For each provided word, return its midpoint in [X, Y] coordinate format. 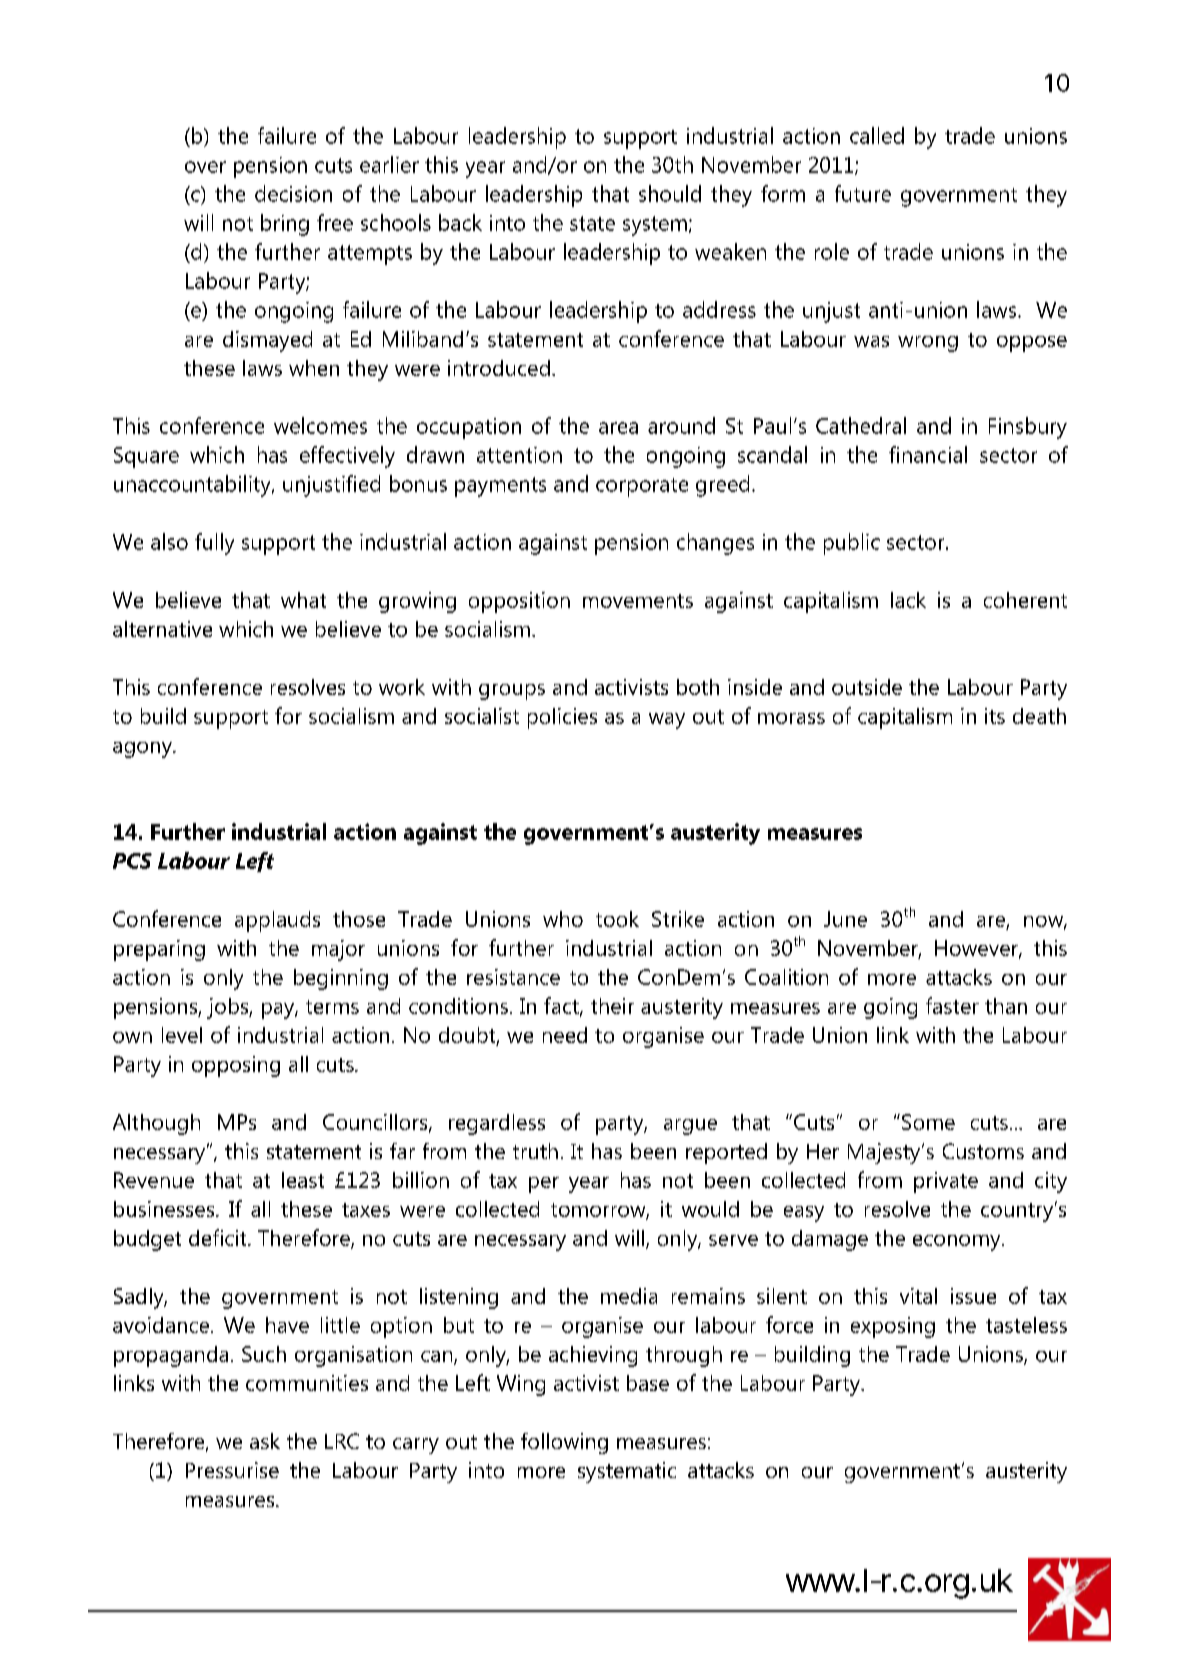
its [995, 716]
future [863, 193]
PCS [132, 861]
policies [562, 718]
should [670, 193]
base [648, 1383]
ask [265, 1441]
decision [293, 193]
